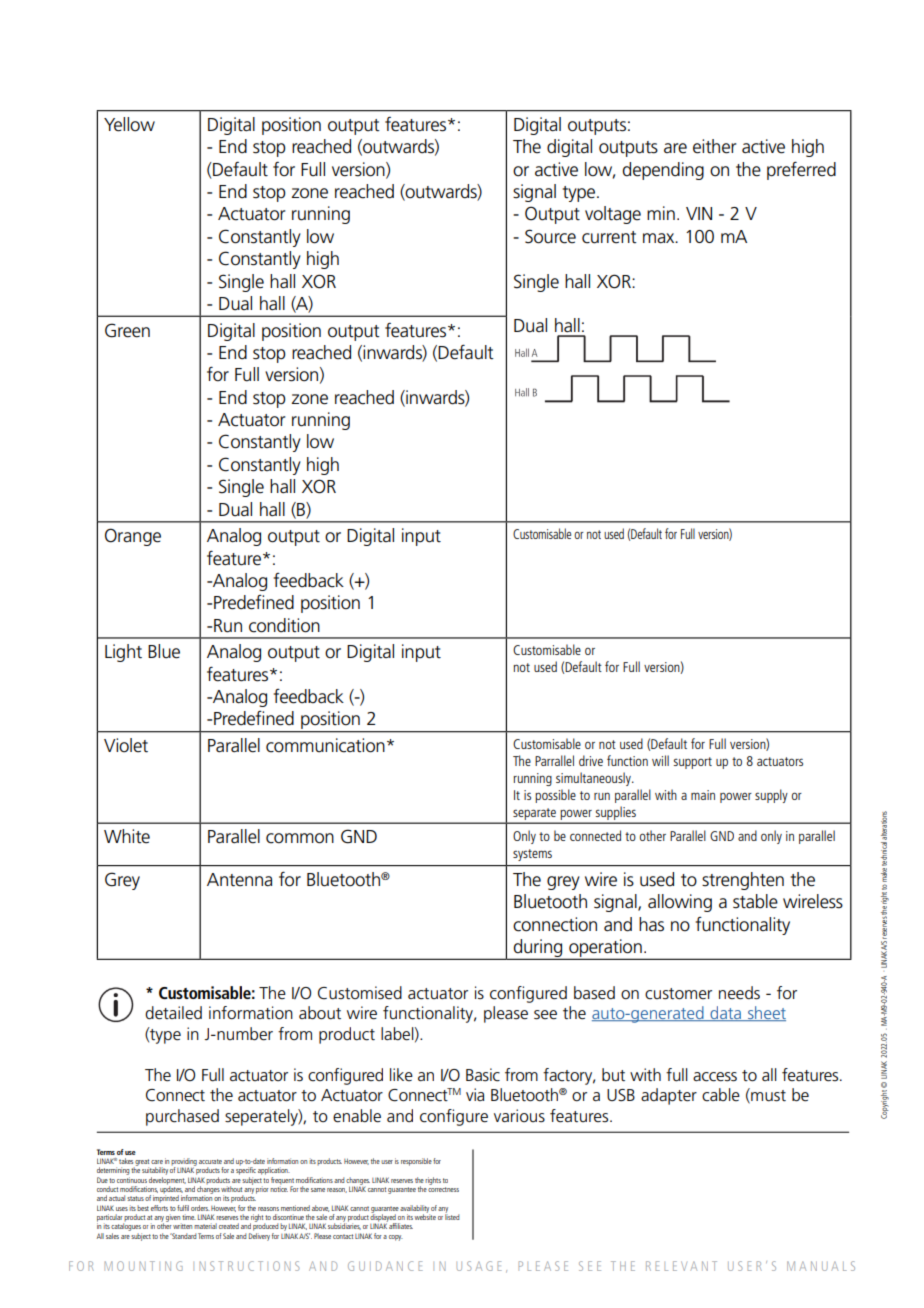 The image size is (924, 1308). I want to click on written, so click(182, 1226).
